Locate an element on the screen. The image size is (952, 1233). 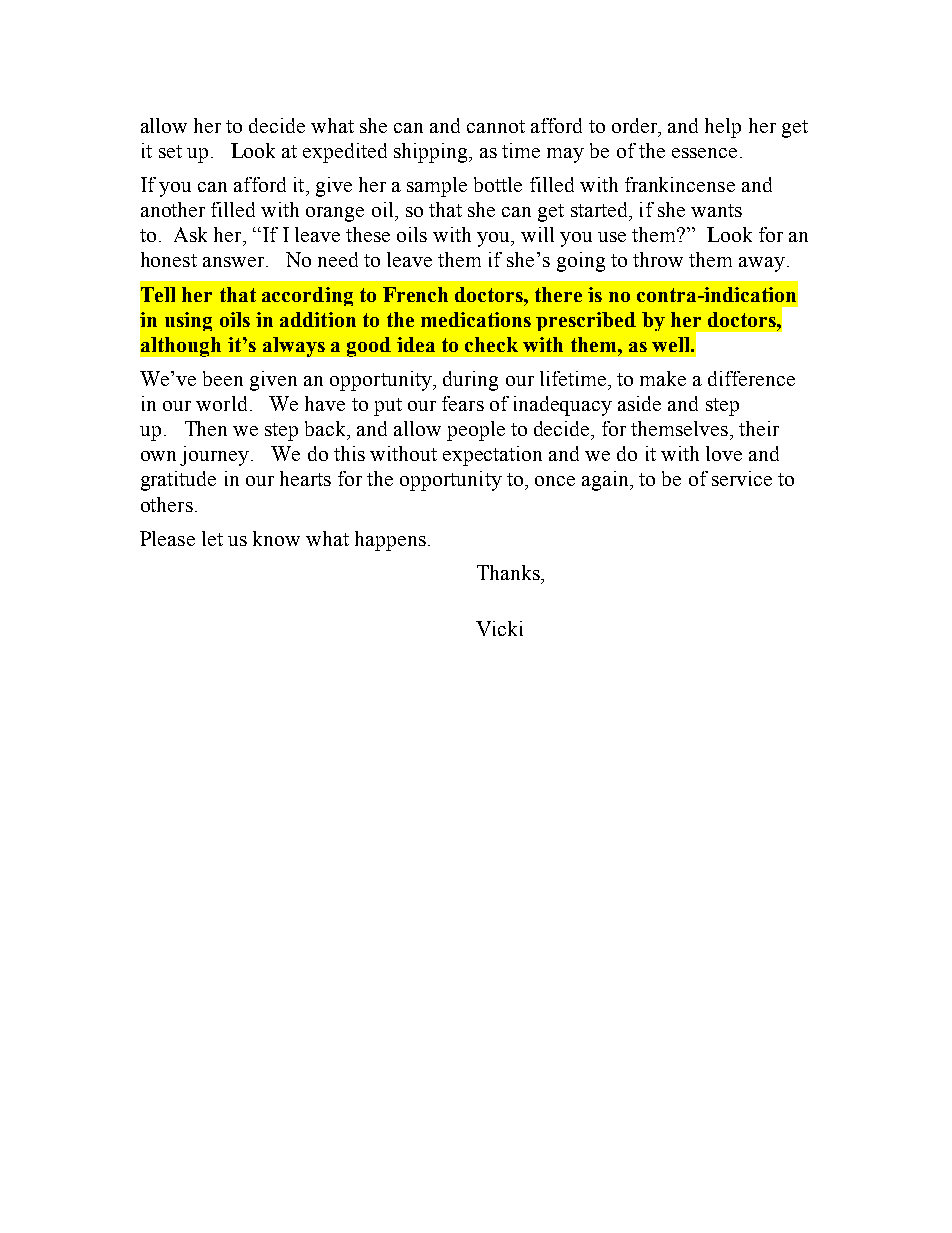
love is located at coordinates (724, 453).
